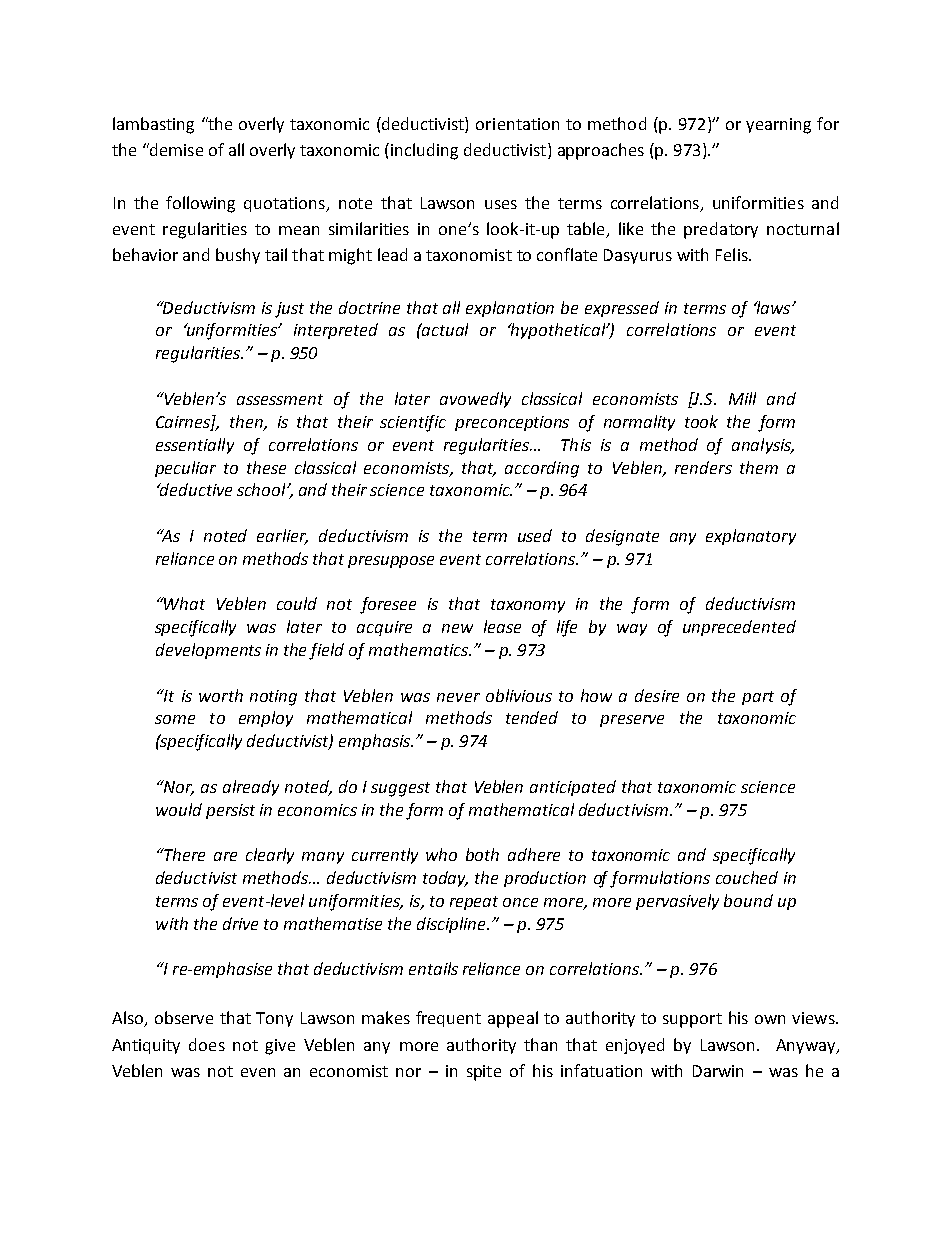 The image size is (952, 1233). I want to click on spite, so click(484, 1073).
